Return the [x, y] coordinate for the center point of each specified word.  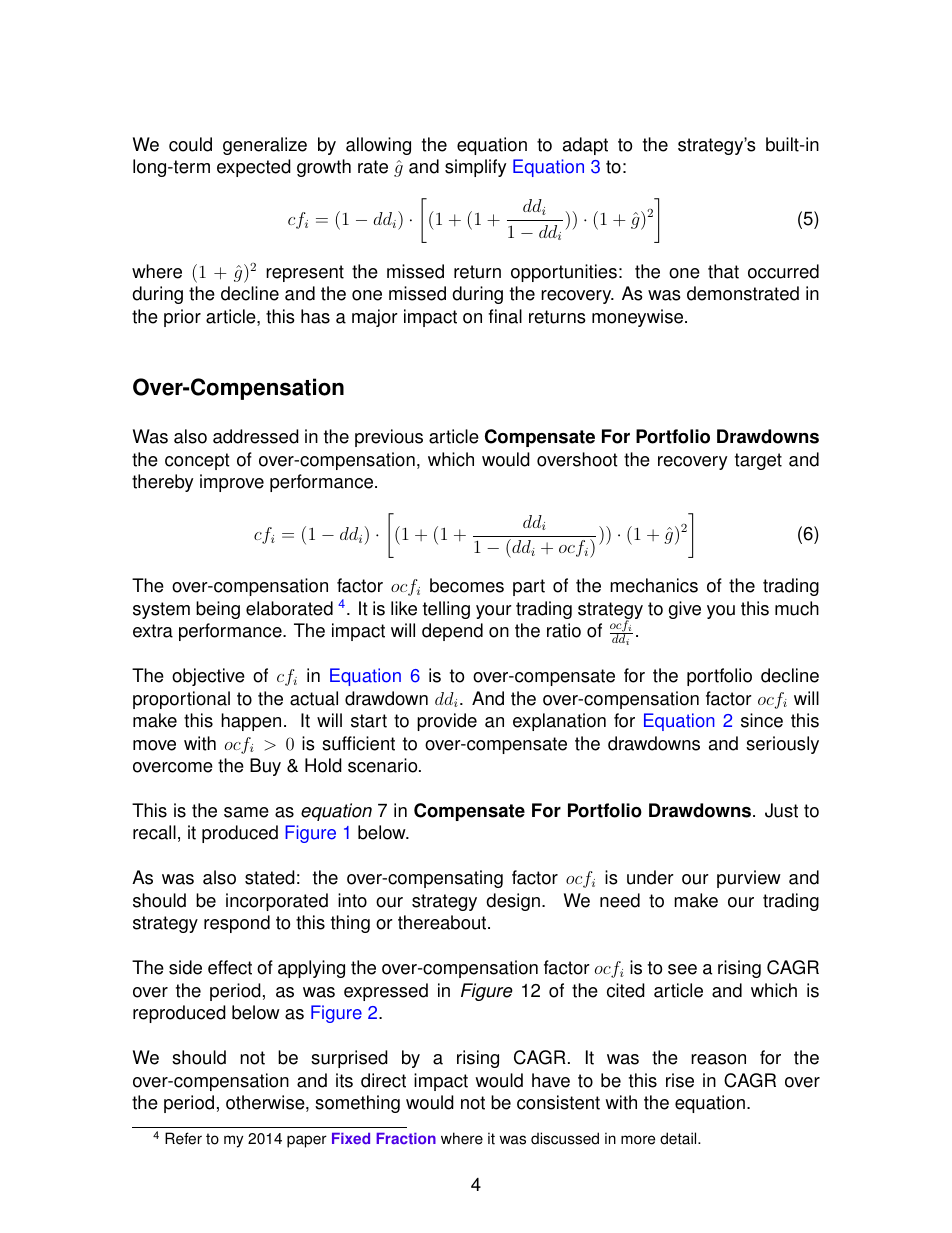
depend [452, 632]
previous [389, 438]
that [723, 271]
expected [254, 168]
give [685, 610]
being [218, 610]
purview [749, 879]
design [513, 902]
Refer [183, 1138]
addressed [256, 436]
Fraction [406, 1139]
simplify [475, 168]
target [758, 461]
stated [270, 877]
